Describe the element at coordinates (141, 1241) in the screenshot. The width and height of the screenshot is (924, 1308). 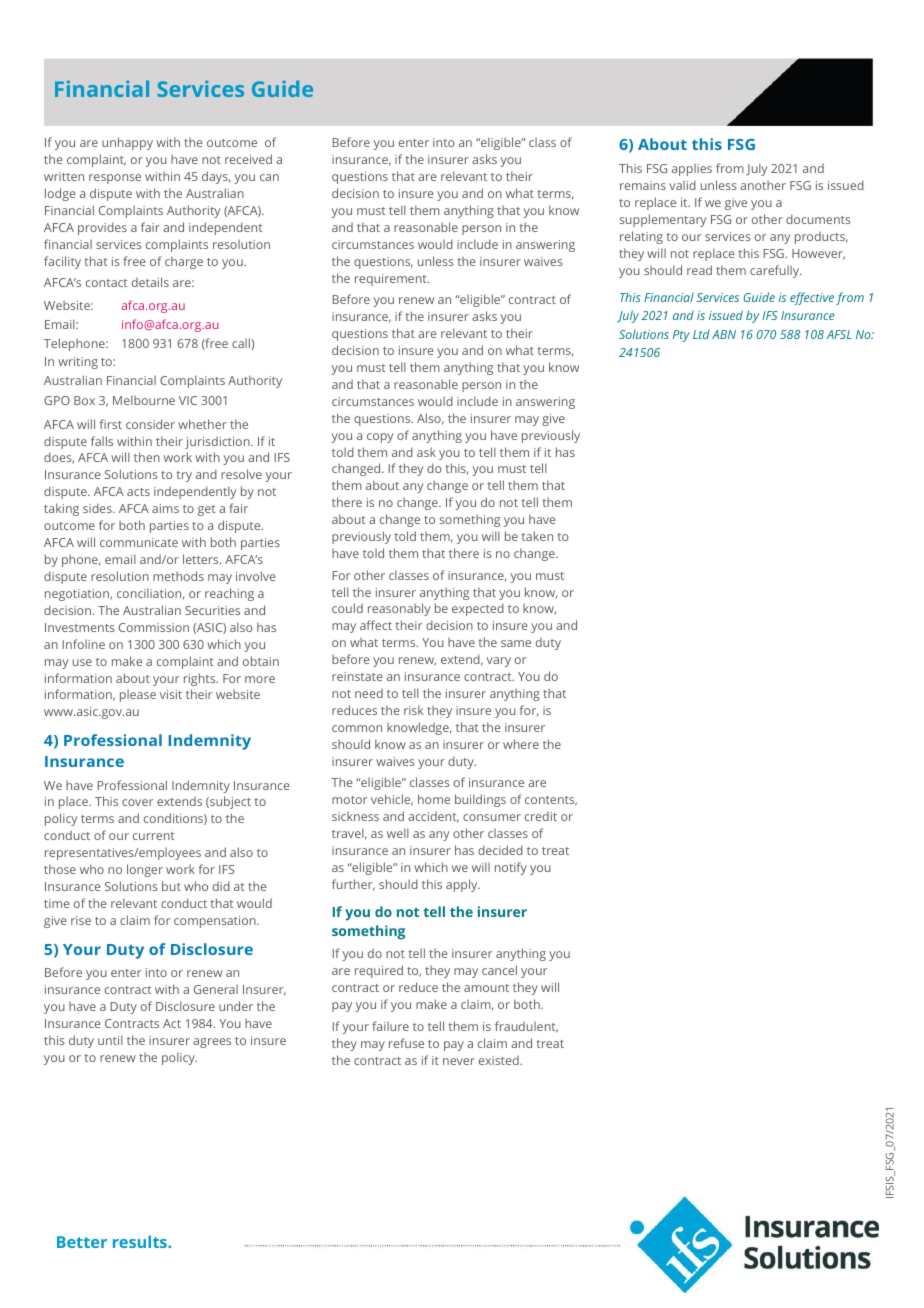
I see `results` at that location.
